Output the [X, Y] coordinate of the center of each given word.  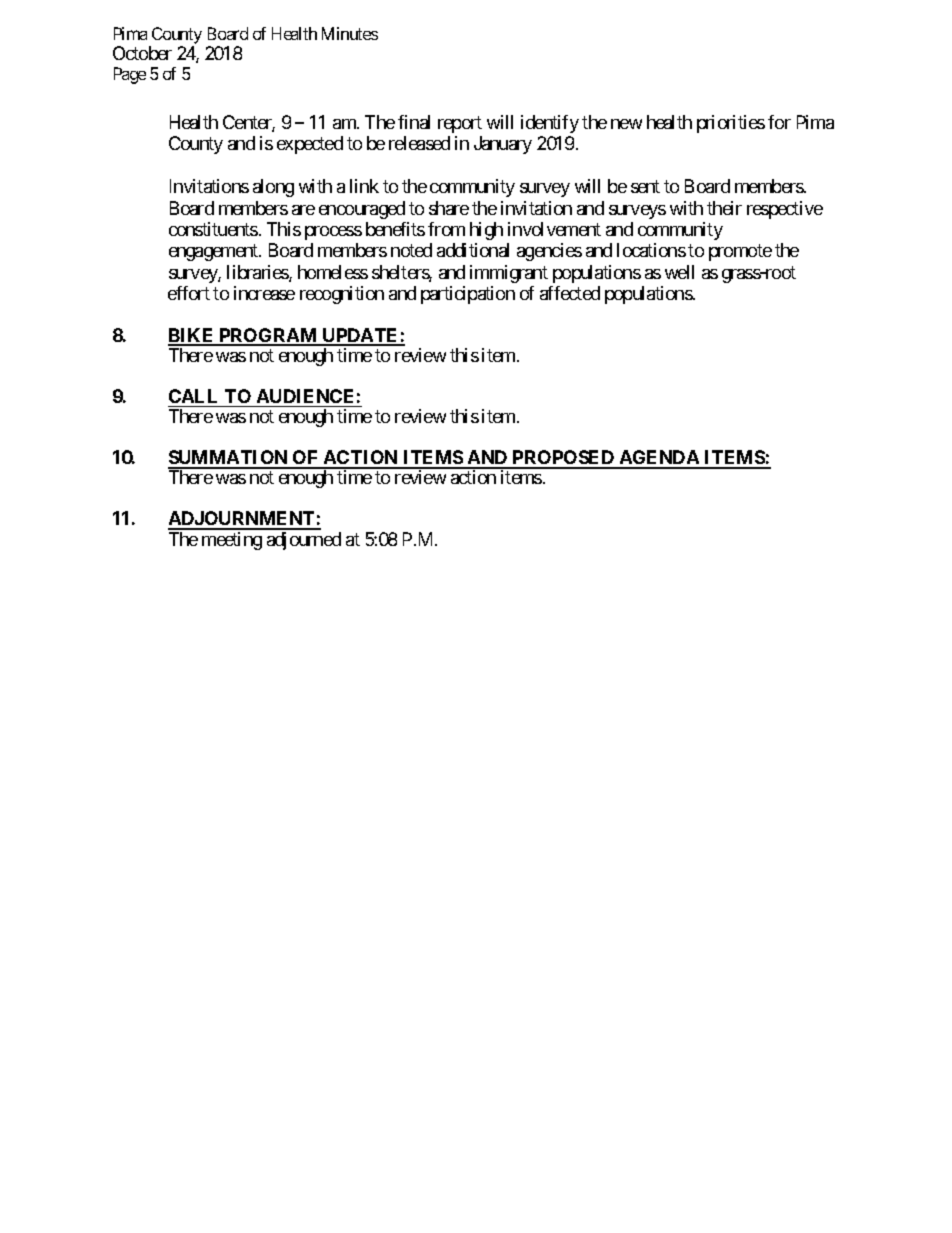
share [449, 208]
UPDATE [360, 336]
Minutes [350, 33]
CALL [193, 396]
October [142, 53]
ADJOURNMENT [242, 520]
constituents [213, 229]
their [724, 208]
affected [570, 293]
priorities [731, 124]
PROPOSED [563, 459]
